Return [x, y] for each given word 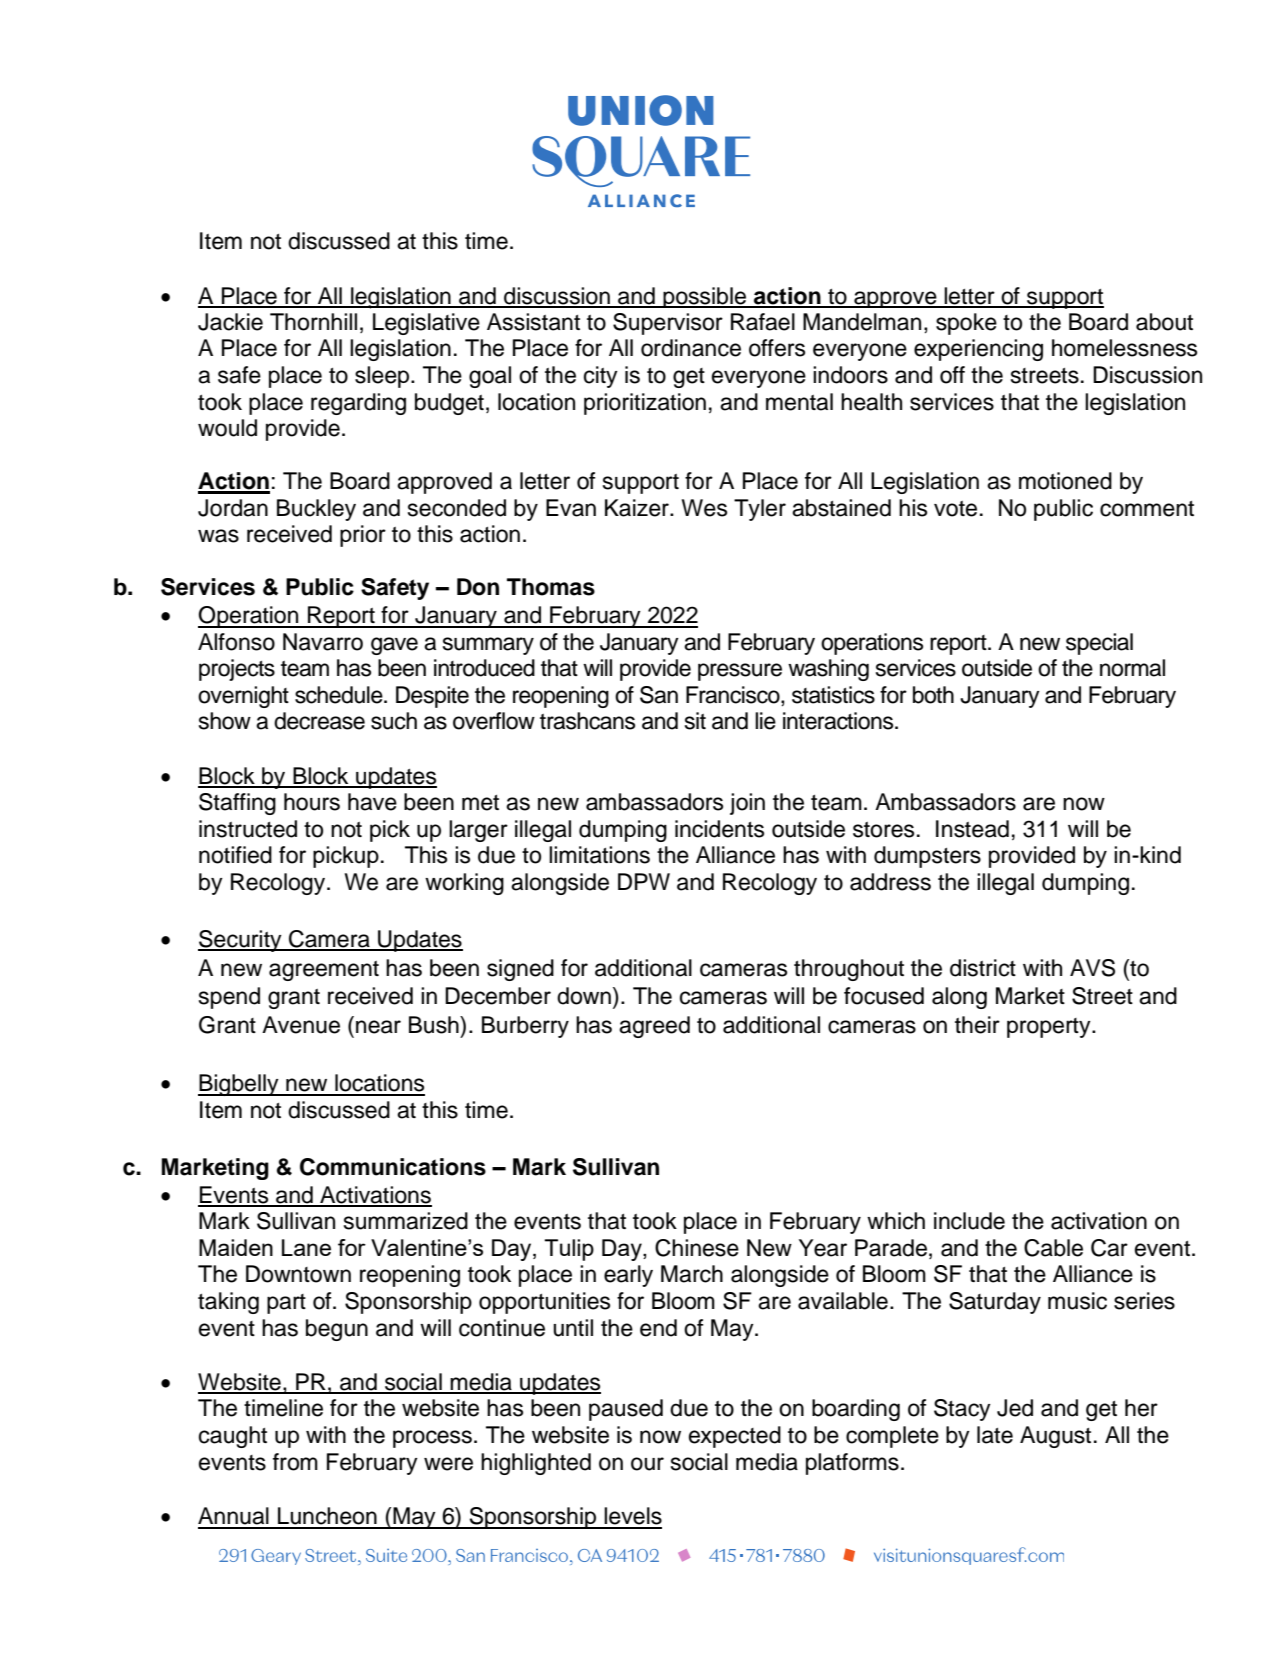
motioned [1065, 481]
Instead [972, 829]
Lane [306, 1247]
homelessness [1124, 348]
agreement [324, 971]
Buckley [316, 510]
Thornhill [313, 322]
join [747, 804]
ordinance [691, 348]
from [295, 1462]
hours [312, 802]
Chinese [697, 1248]
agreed [654, 1027]
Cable [1053, 1248]
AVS [1092, 968]
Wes [704, 508]
